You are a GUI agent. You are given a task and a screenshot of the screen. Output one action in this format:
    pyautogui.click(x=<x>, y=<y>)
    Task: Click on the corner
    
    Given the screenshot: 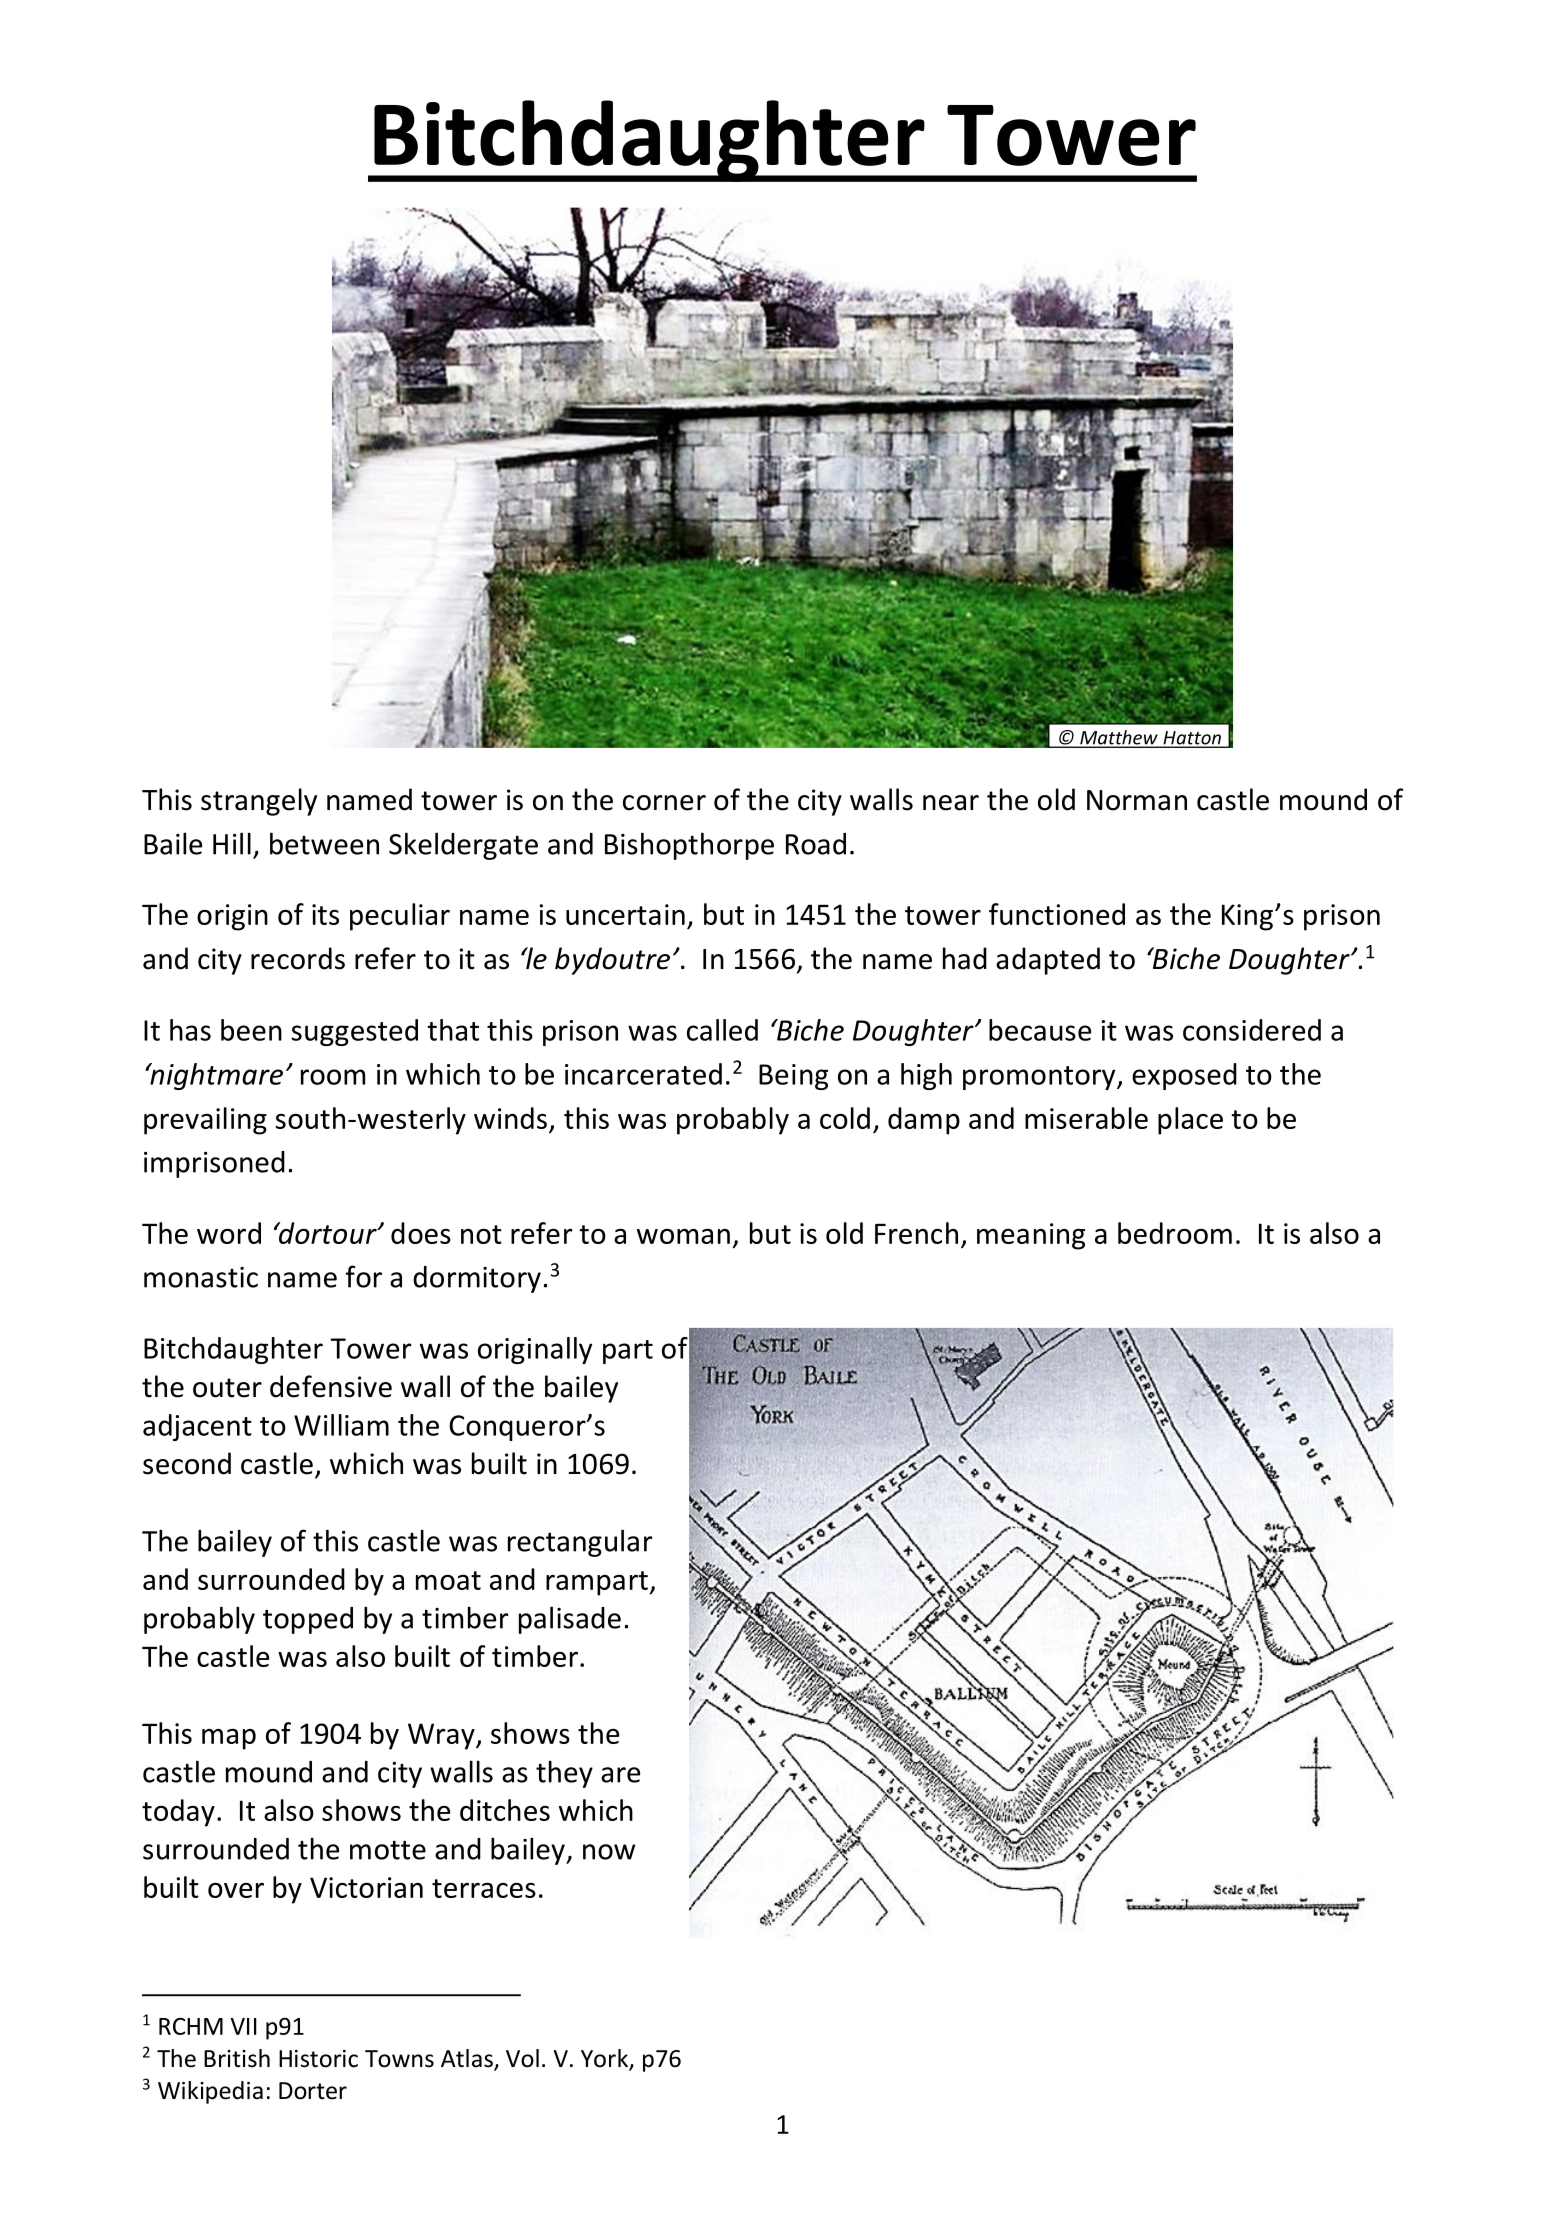 What is the action you would take?
    pyautogui.click(x=664, y=803)
